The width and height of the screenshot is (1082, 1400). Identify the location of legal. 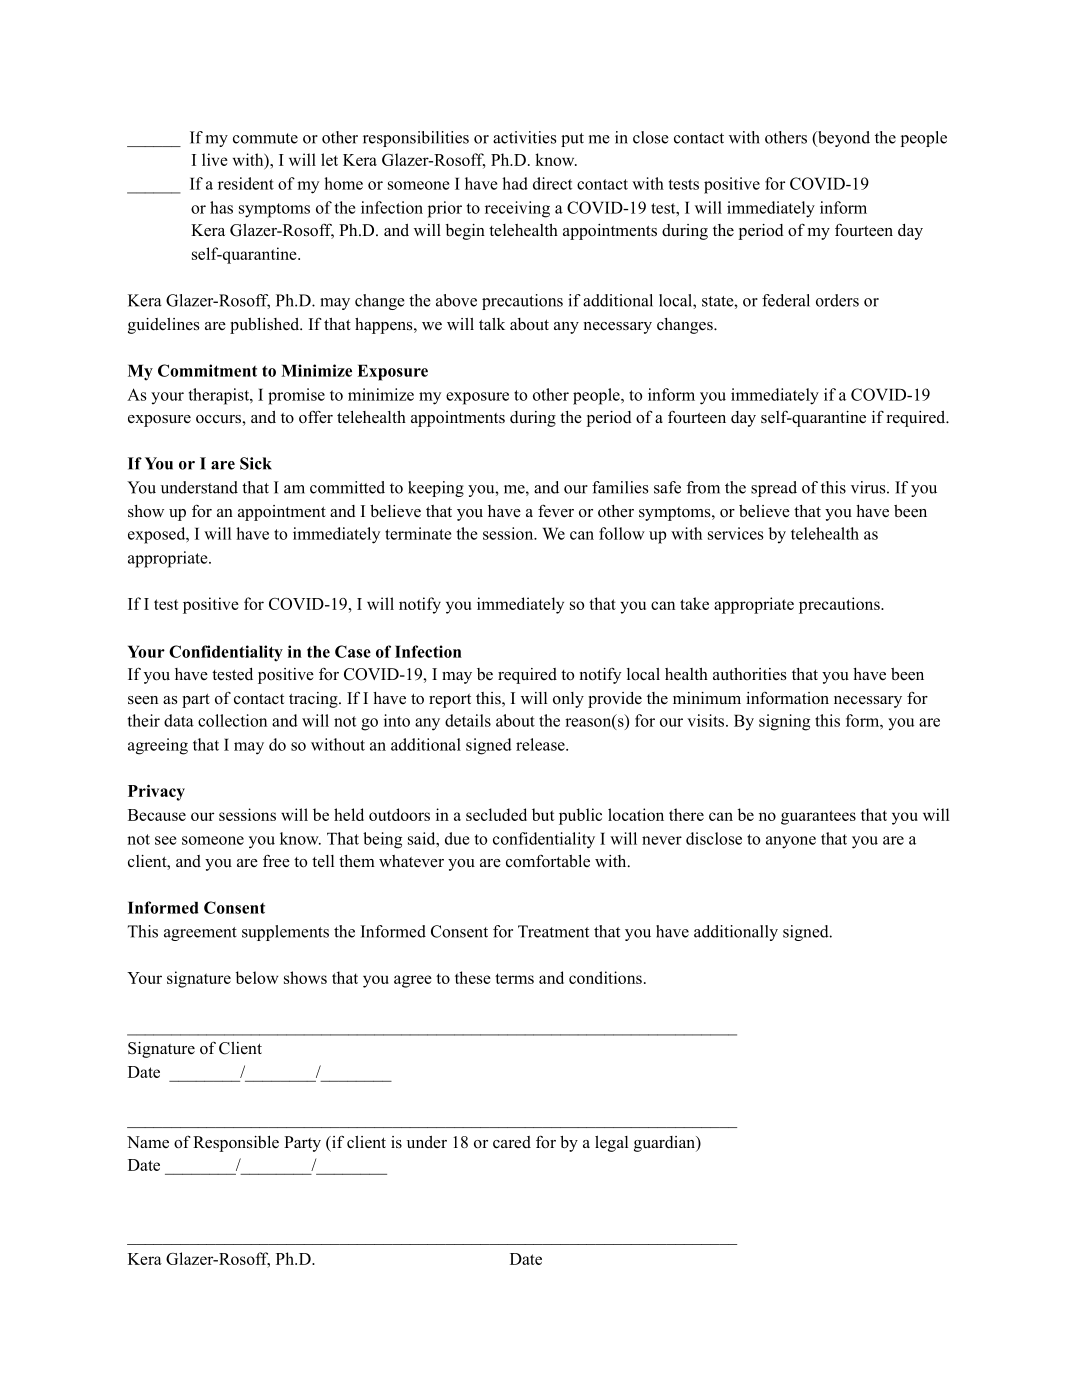
(611, 1144).
